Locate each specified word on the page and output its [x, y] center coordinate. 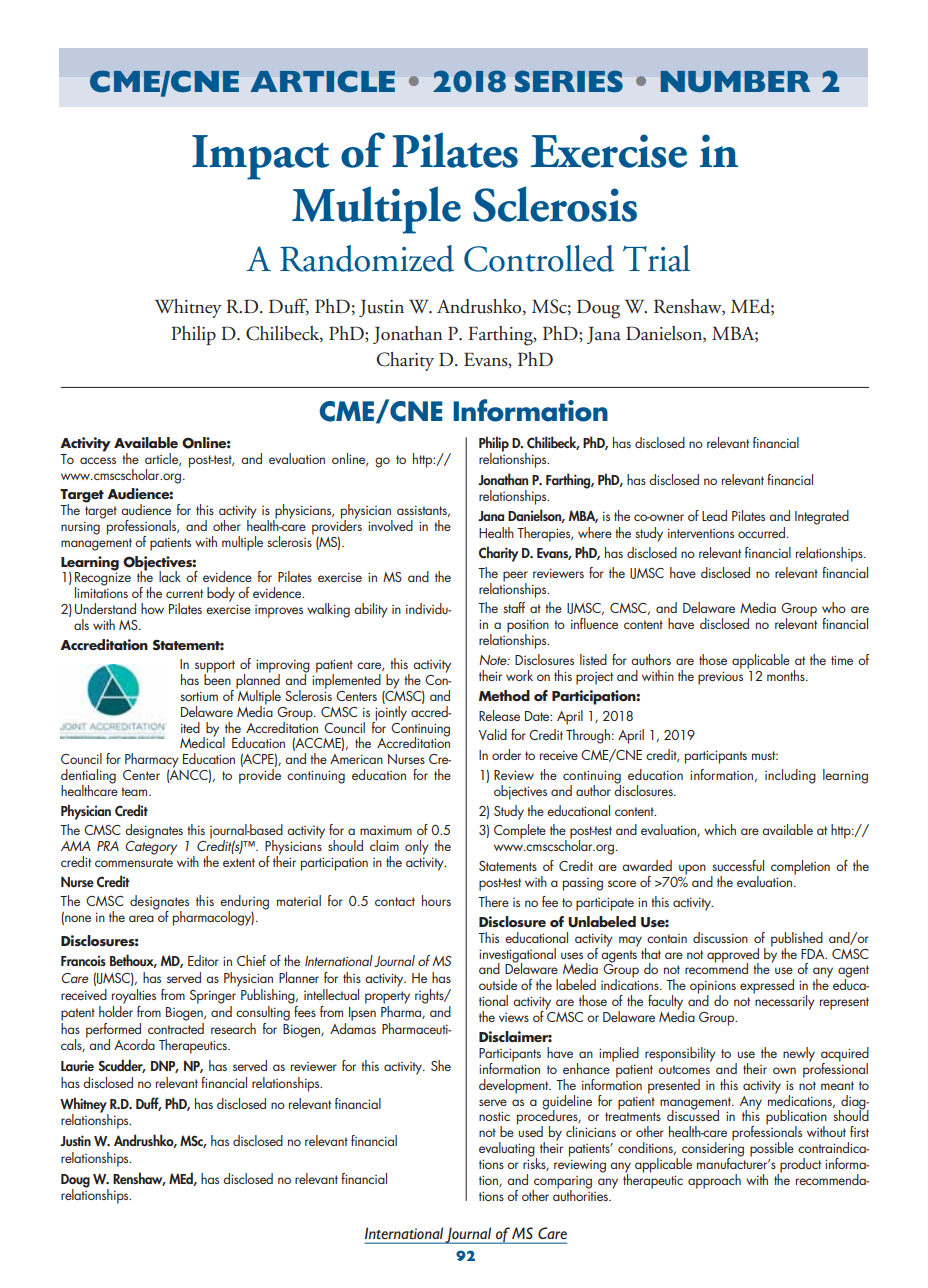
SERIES [569, 81]
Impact [260, 157]
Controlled [539, 258]
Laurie [77, 1066]
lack [170, 576]
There [493, 901]
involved [390, 525]
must [765, 755]
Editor [203, 960]
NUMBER [735, 81]
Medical [202, 741]
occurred [763, 532]
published [797, 940]
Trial [656, 258]
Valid [493, 734]
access [98, 460]
